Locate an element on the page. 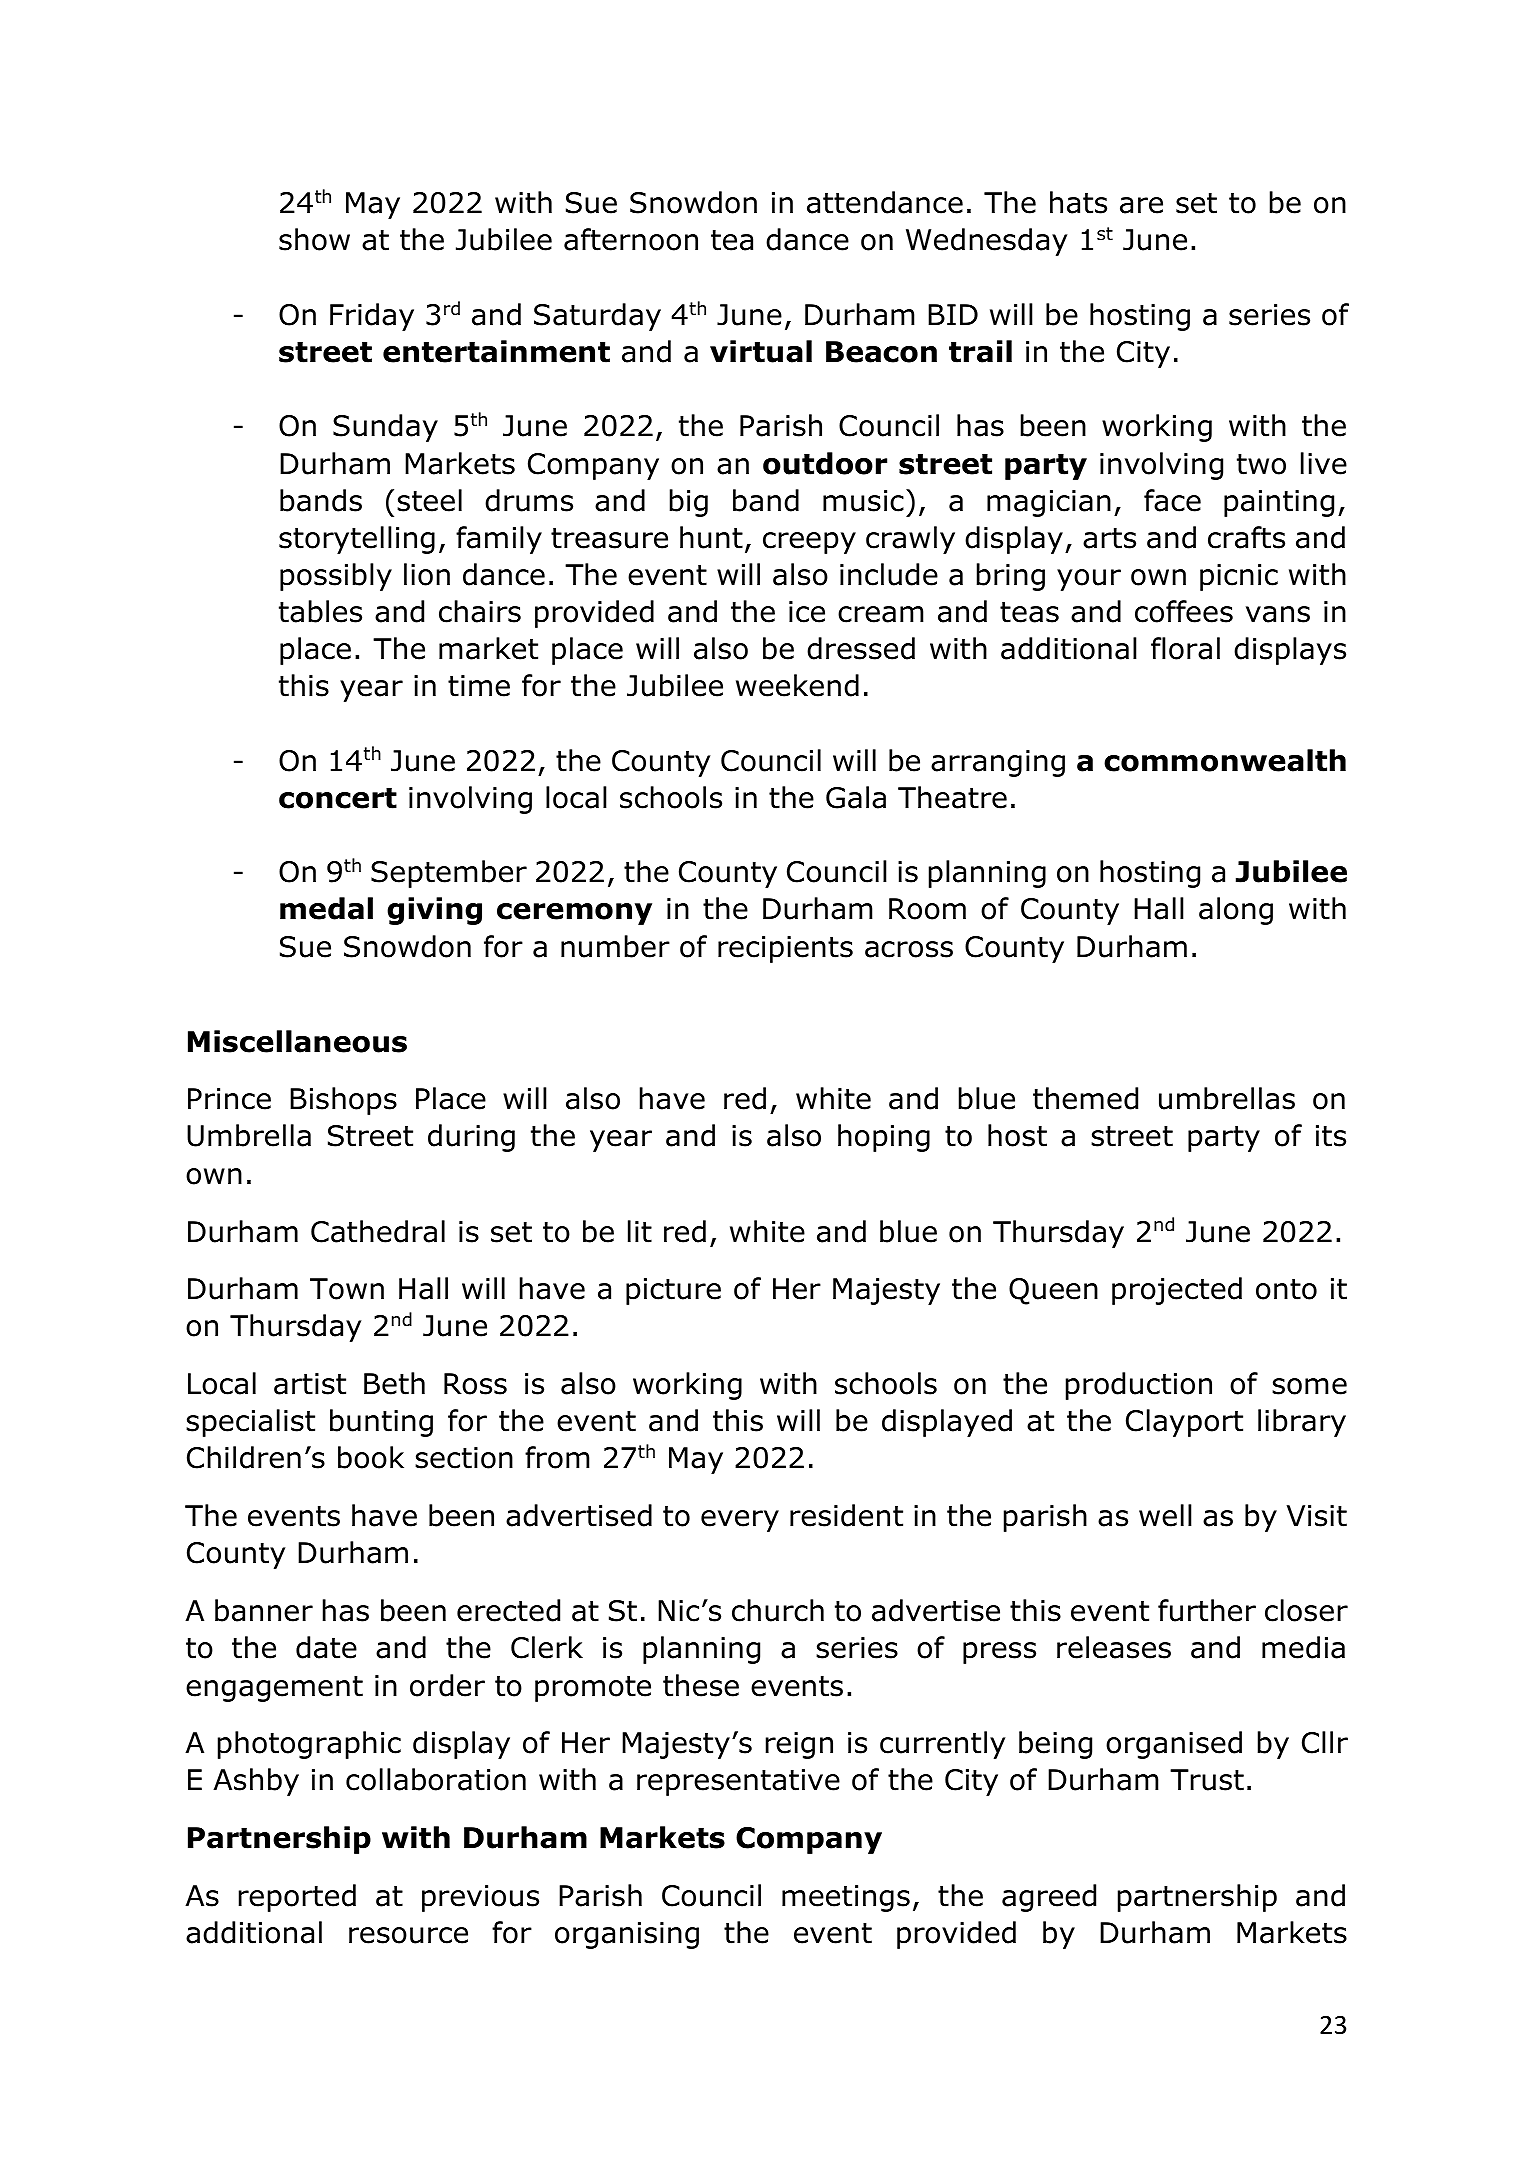  hoping is located at coordinates (884, 1138).
